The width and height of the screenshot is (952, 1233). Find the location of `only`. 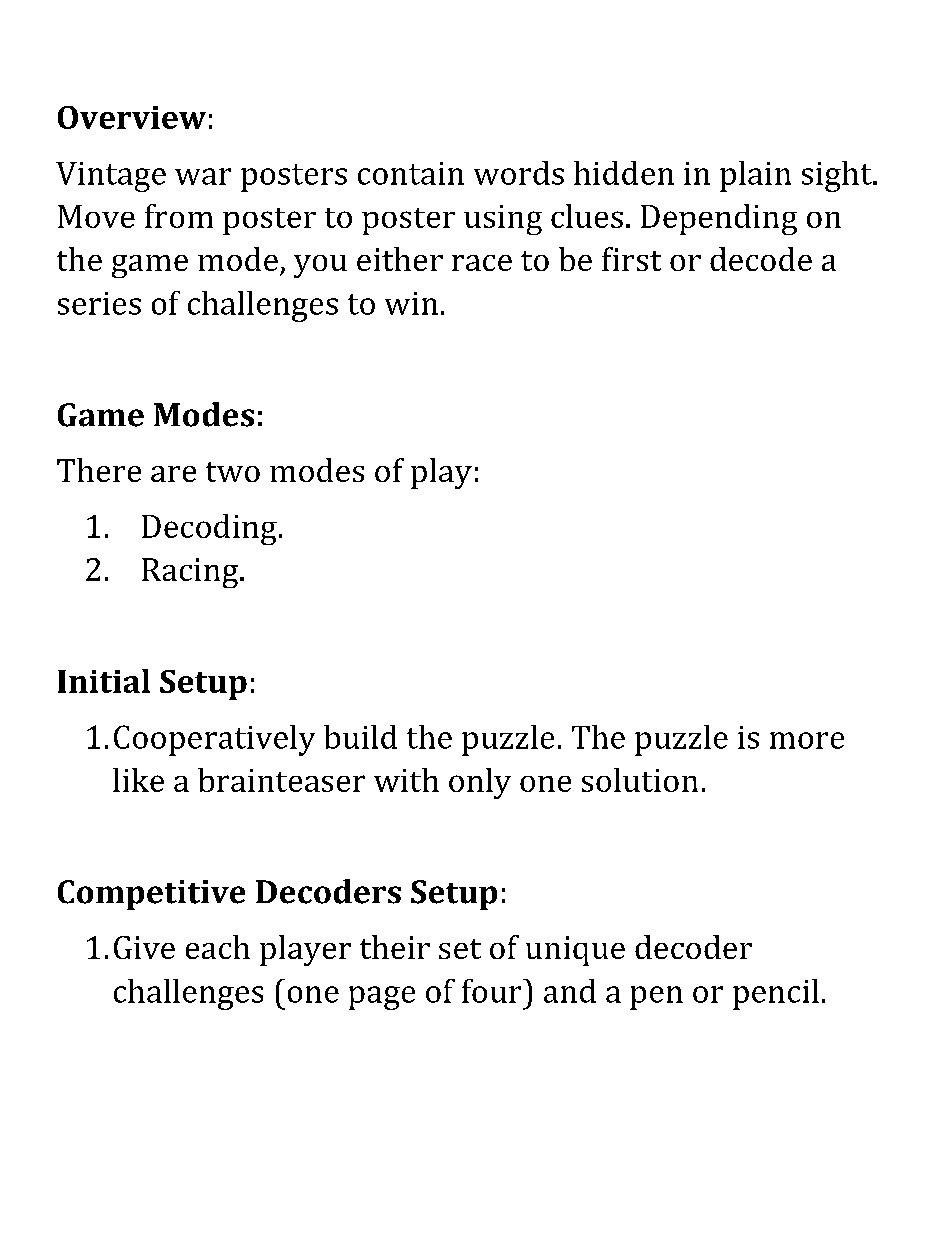

only is located at coordinates (480, 783).
